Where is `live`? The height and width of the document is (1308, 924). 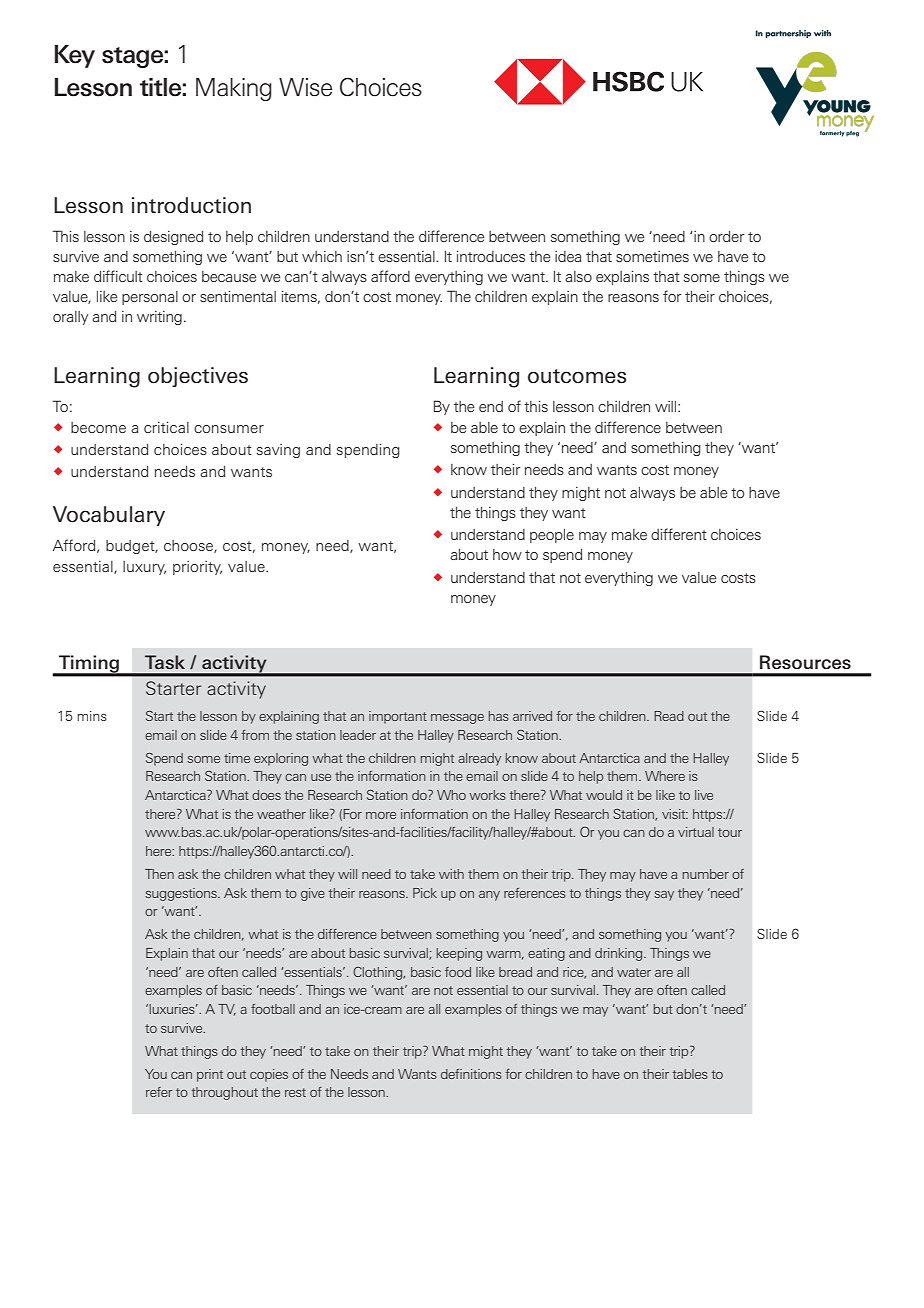 live is located at coordinates (704, 795).
